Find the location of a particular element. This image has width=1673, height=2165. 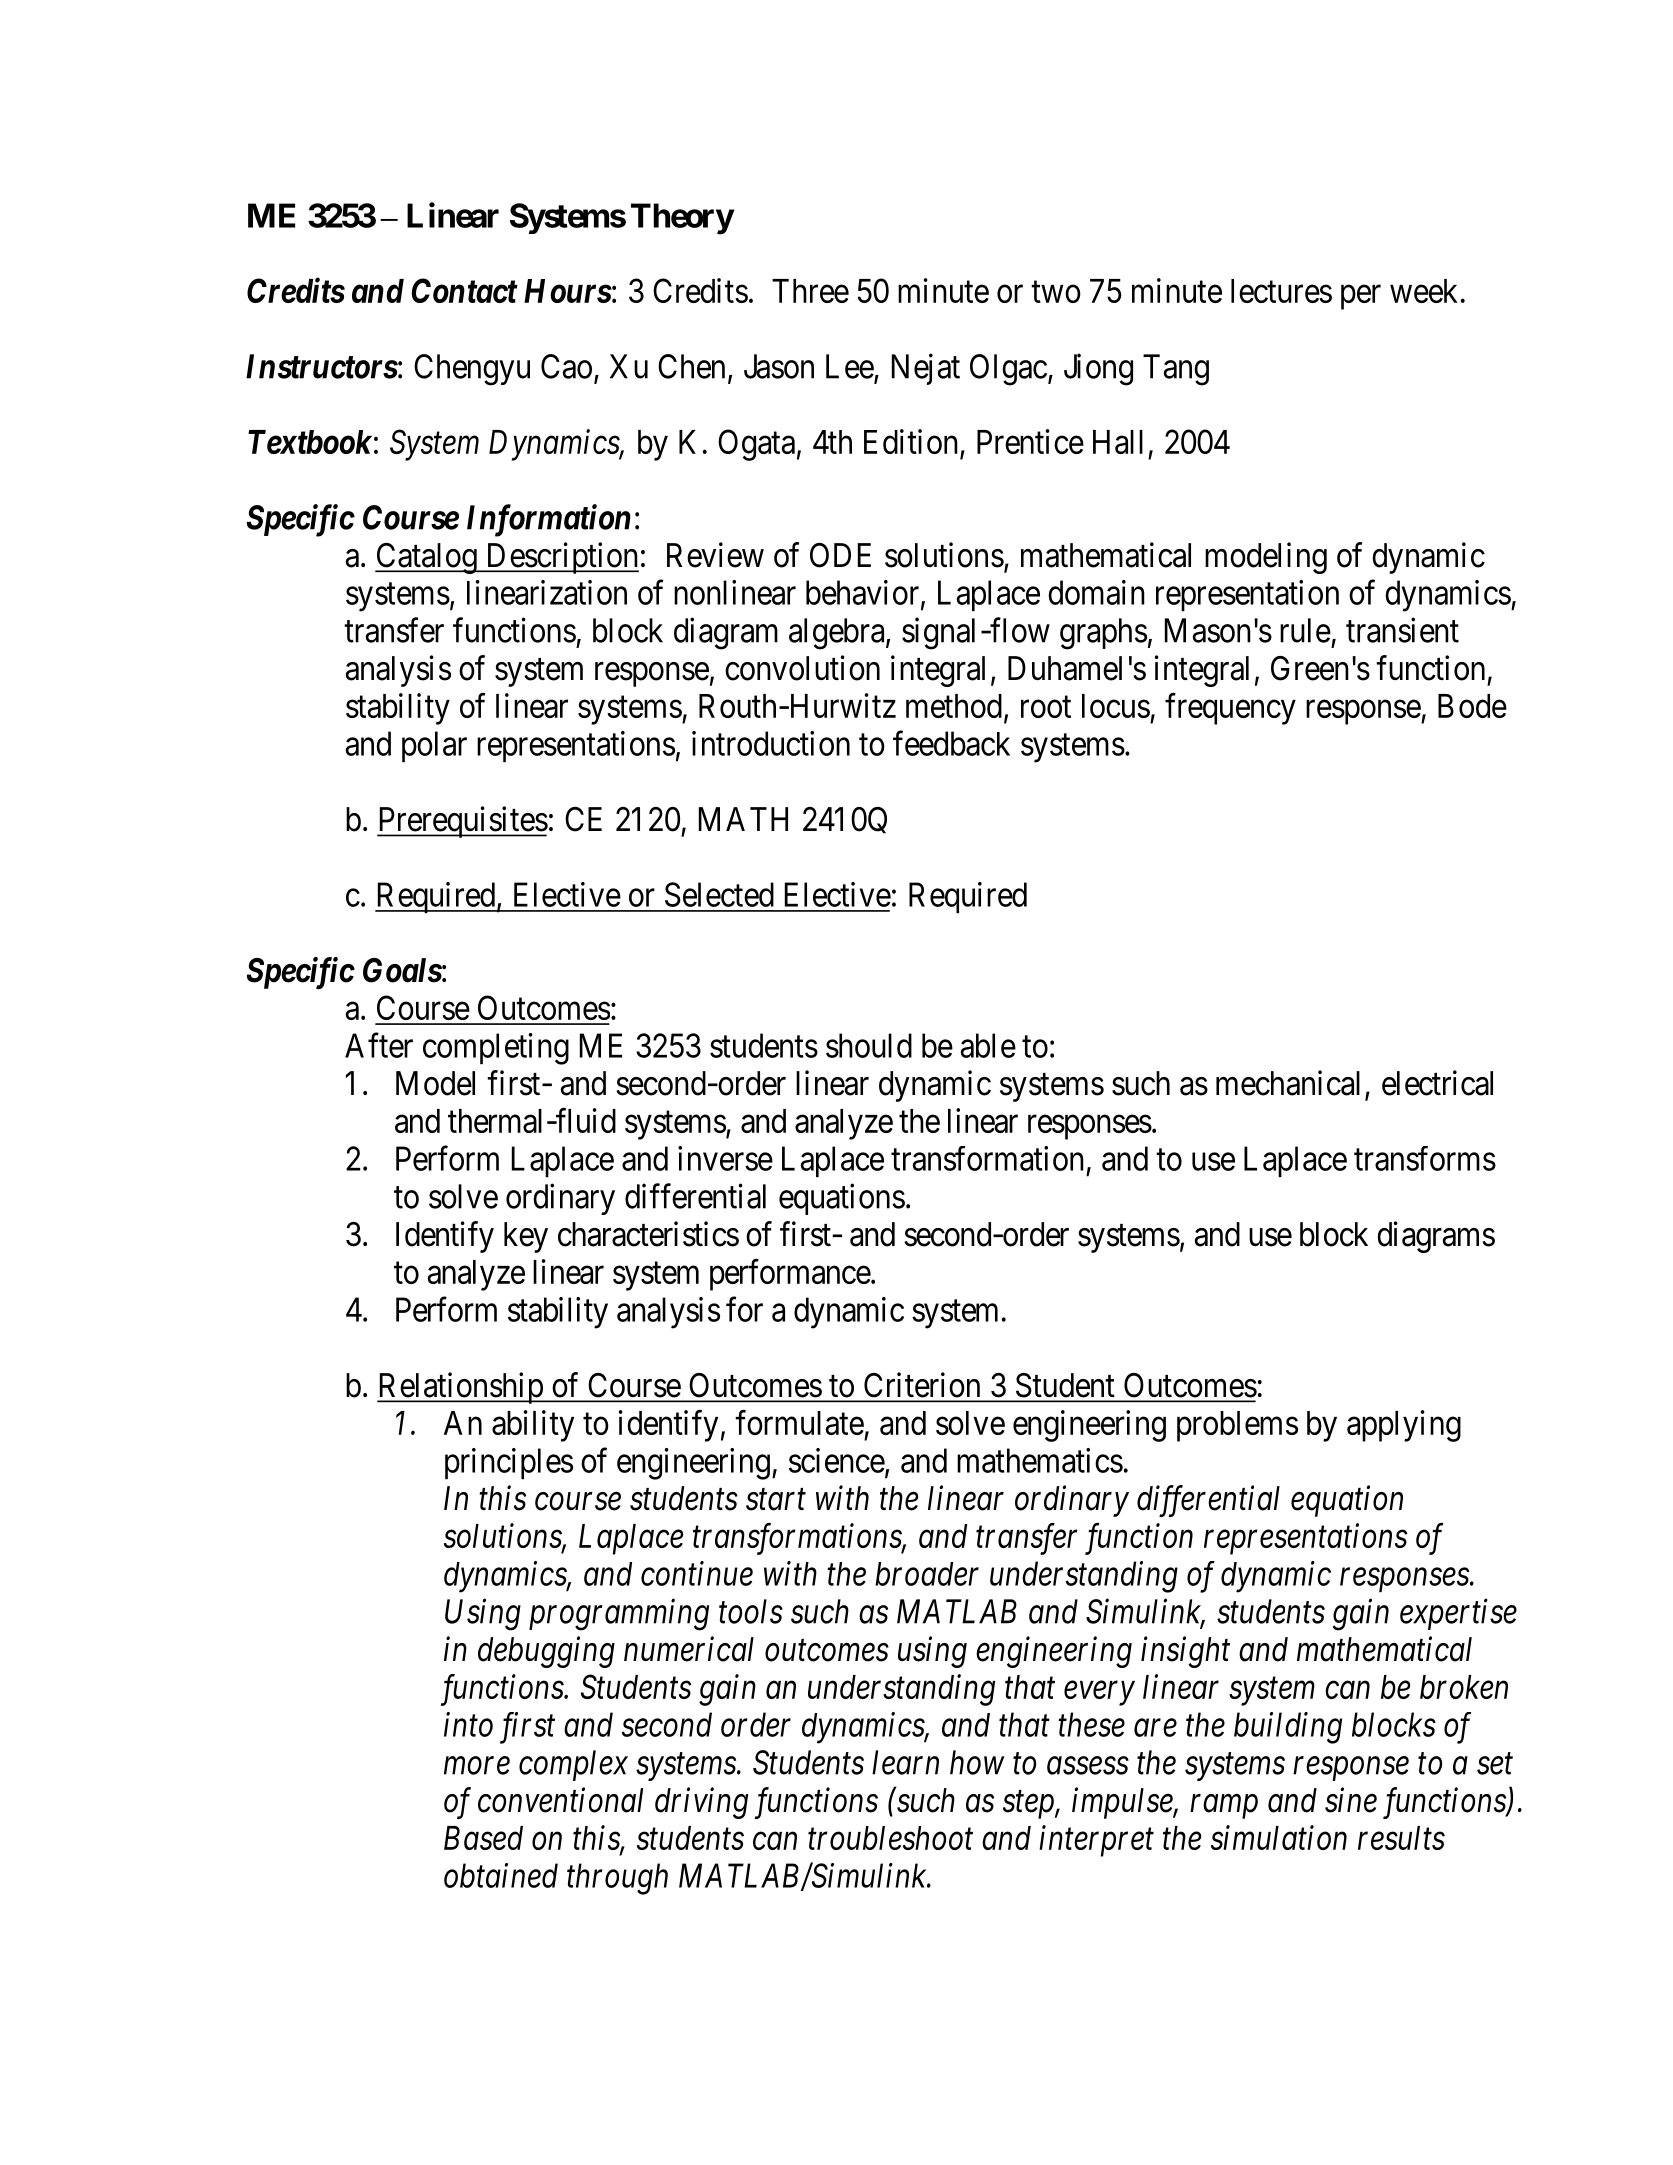

week is located at coordinates (1424, 291).
